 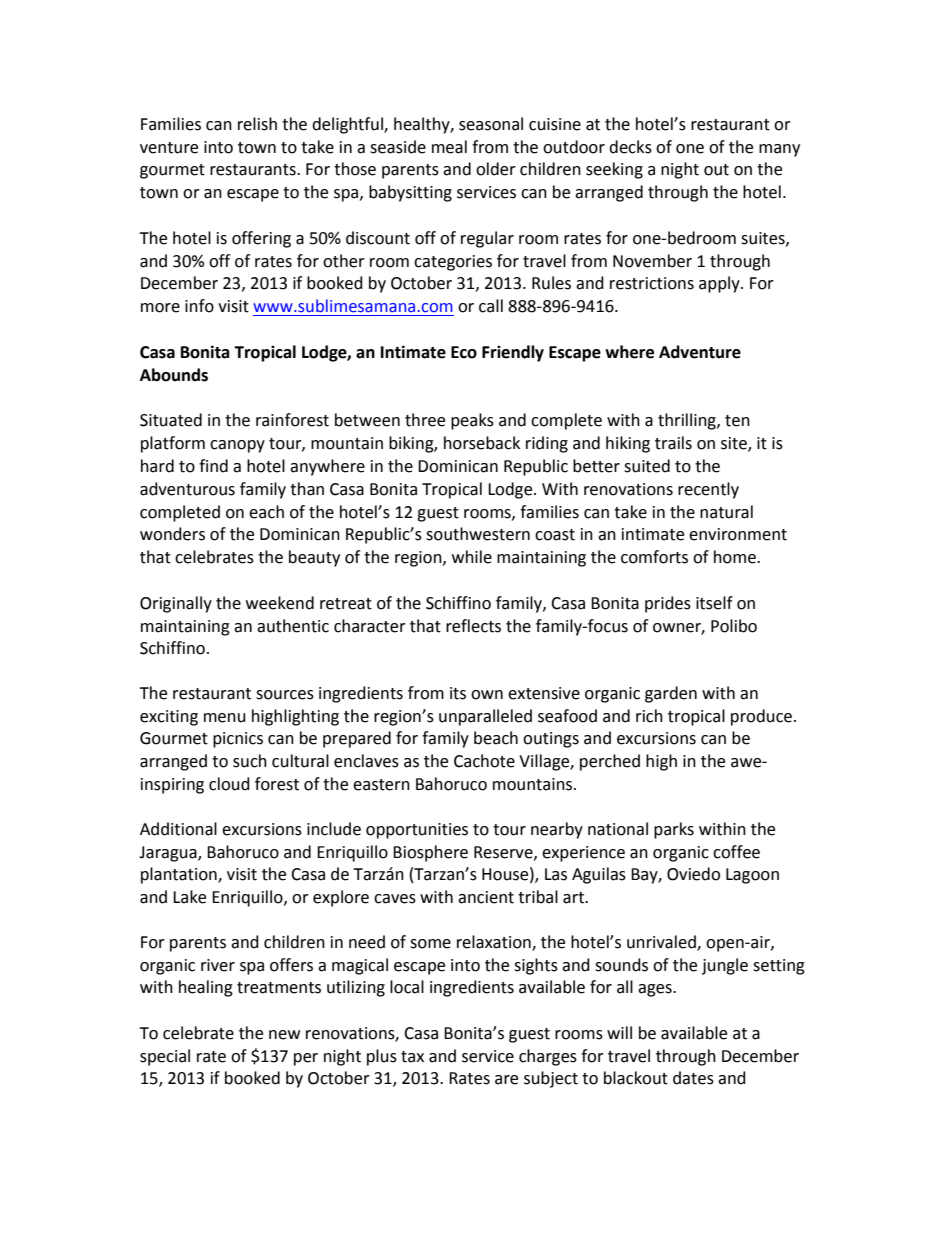 What do you see at coordinates (412, 1057) in the image?
I see `tax` at bounding box center [412, 1057].
